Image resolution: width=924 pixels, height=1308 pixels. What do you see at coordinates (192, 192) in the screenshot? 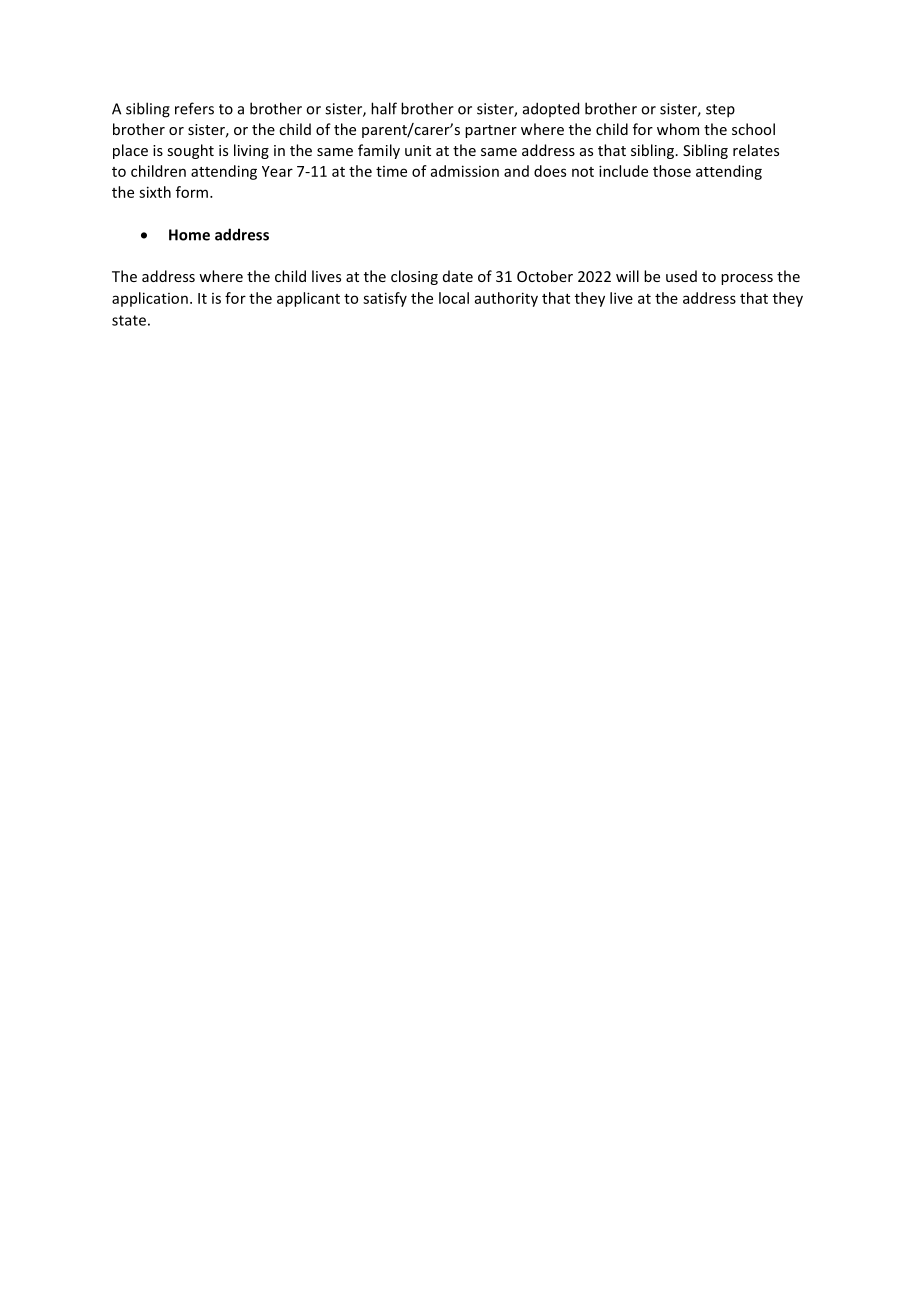
I see `form` at bounding box center [192, 192].
